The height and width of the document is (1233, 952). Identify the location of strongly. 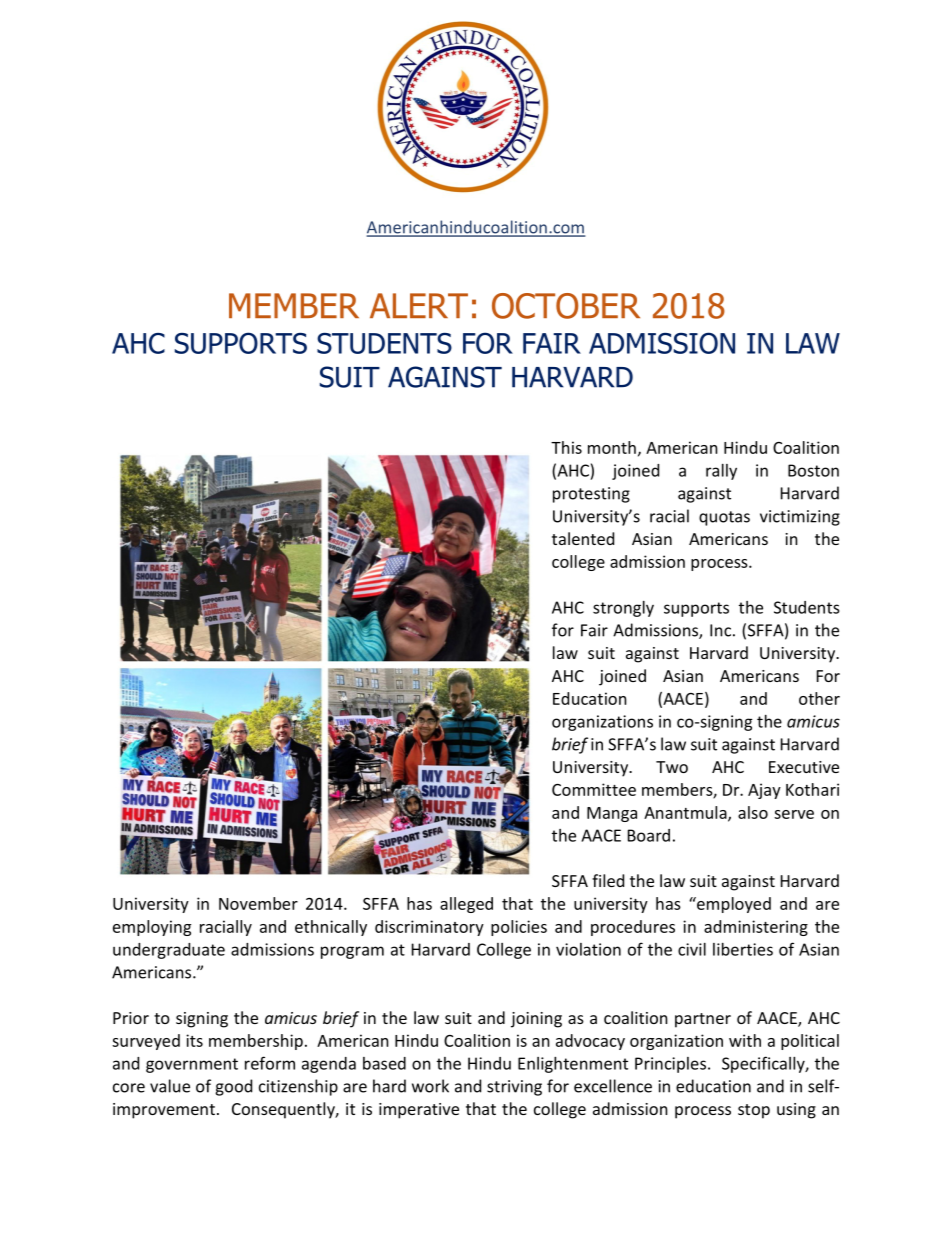
(623, 609).
